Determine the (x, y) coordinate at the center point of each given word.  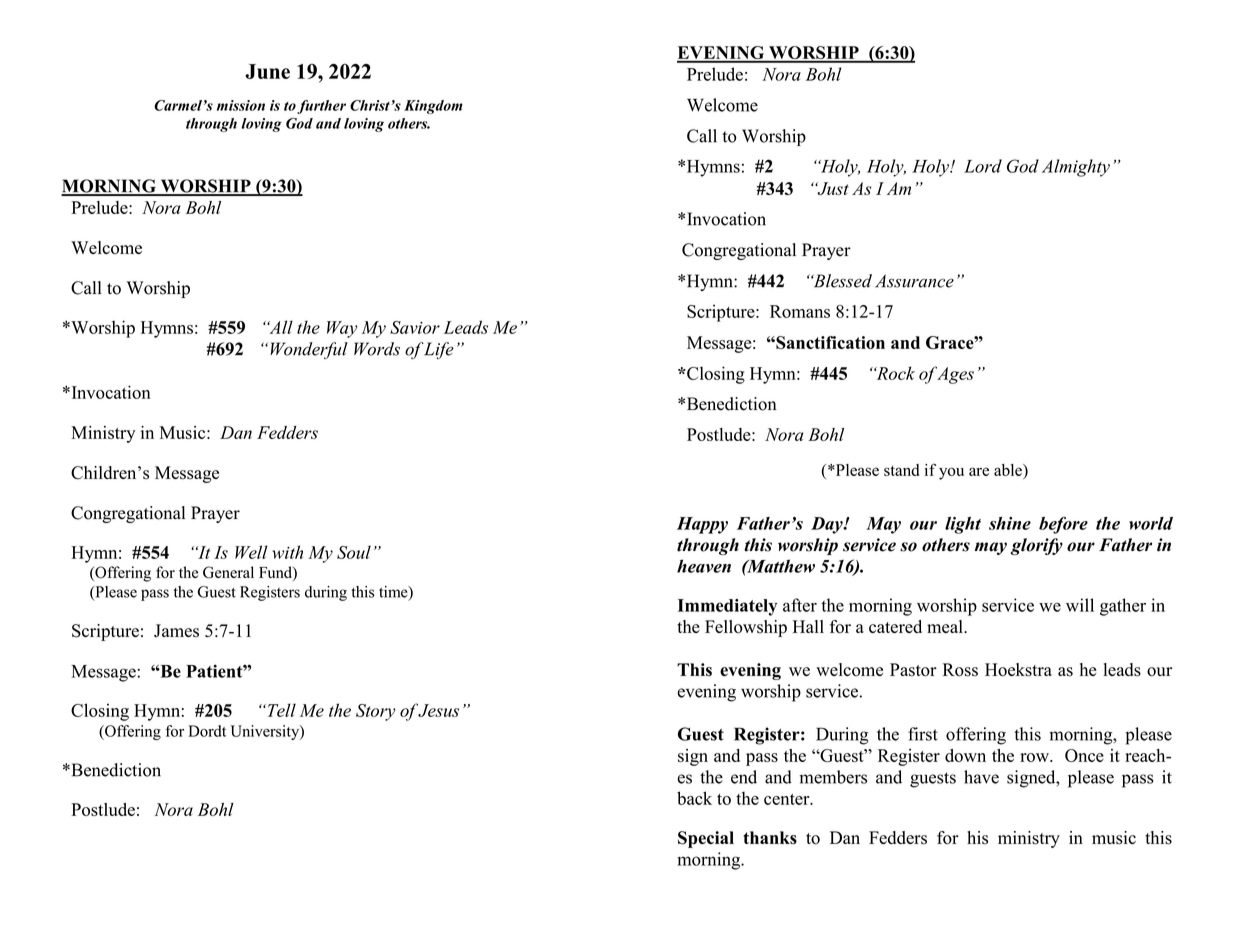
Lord (983, 166)
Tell (280, 710)
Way (342, 329)
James (176, 631)
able (1009, 470)
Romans (800, 311)
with (287, 552)
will (1080, 605)
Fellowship (746, 628)
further (321, 107)
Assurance (914, 281)
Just (832, 188)
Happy (702, 525)
